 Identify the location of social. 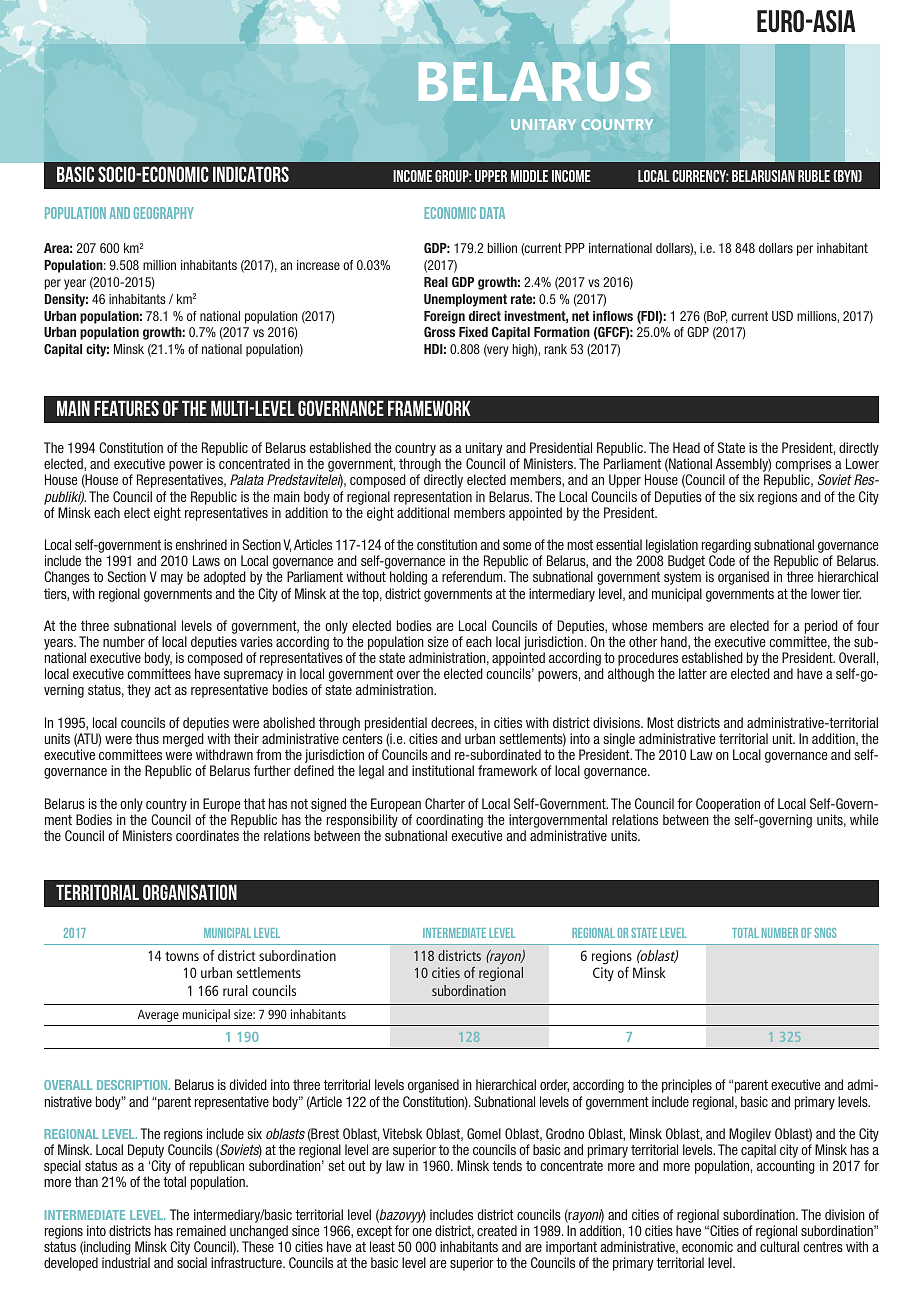
(192, 1262).
